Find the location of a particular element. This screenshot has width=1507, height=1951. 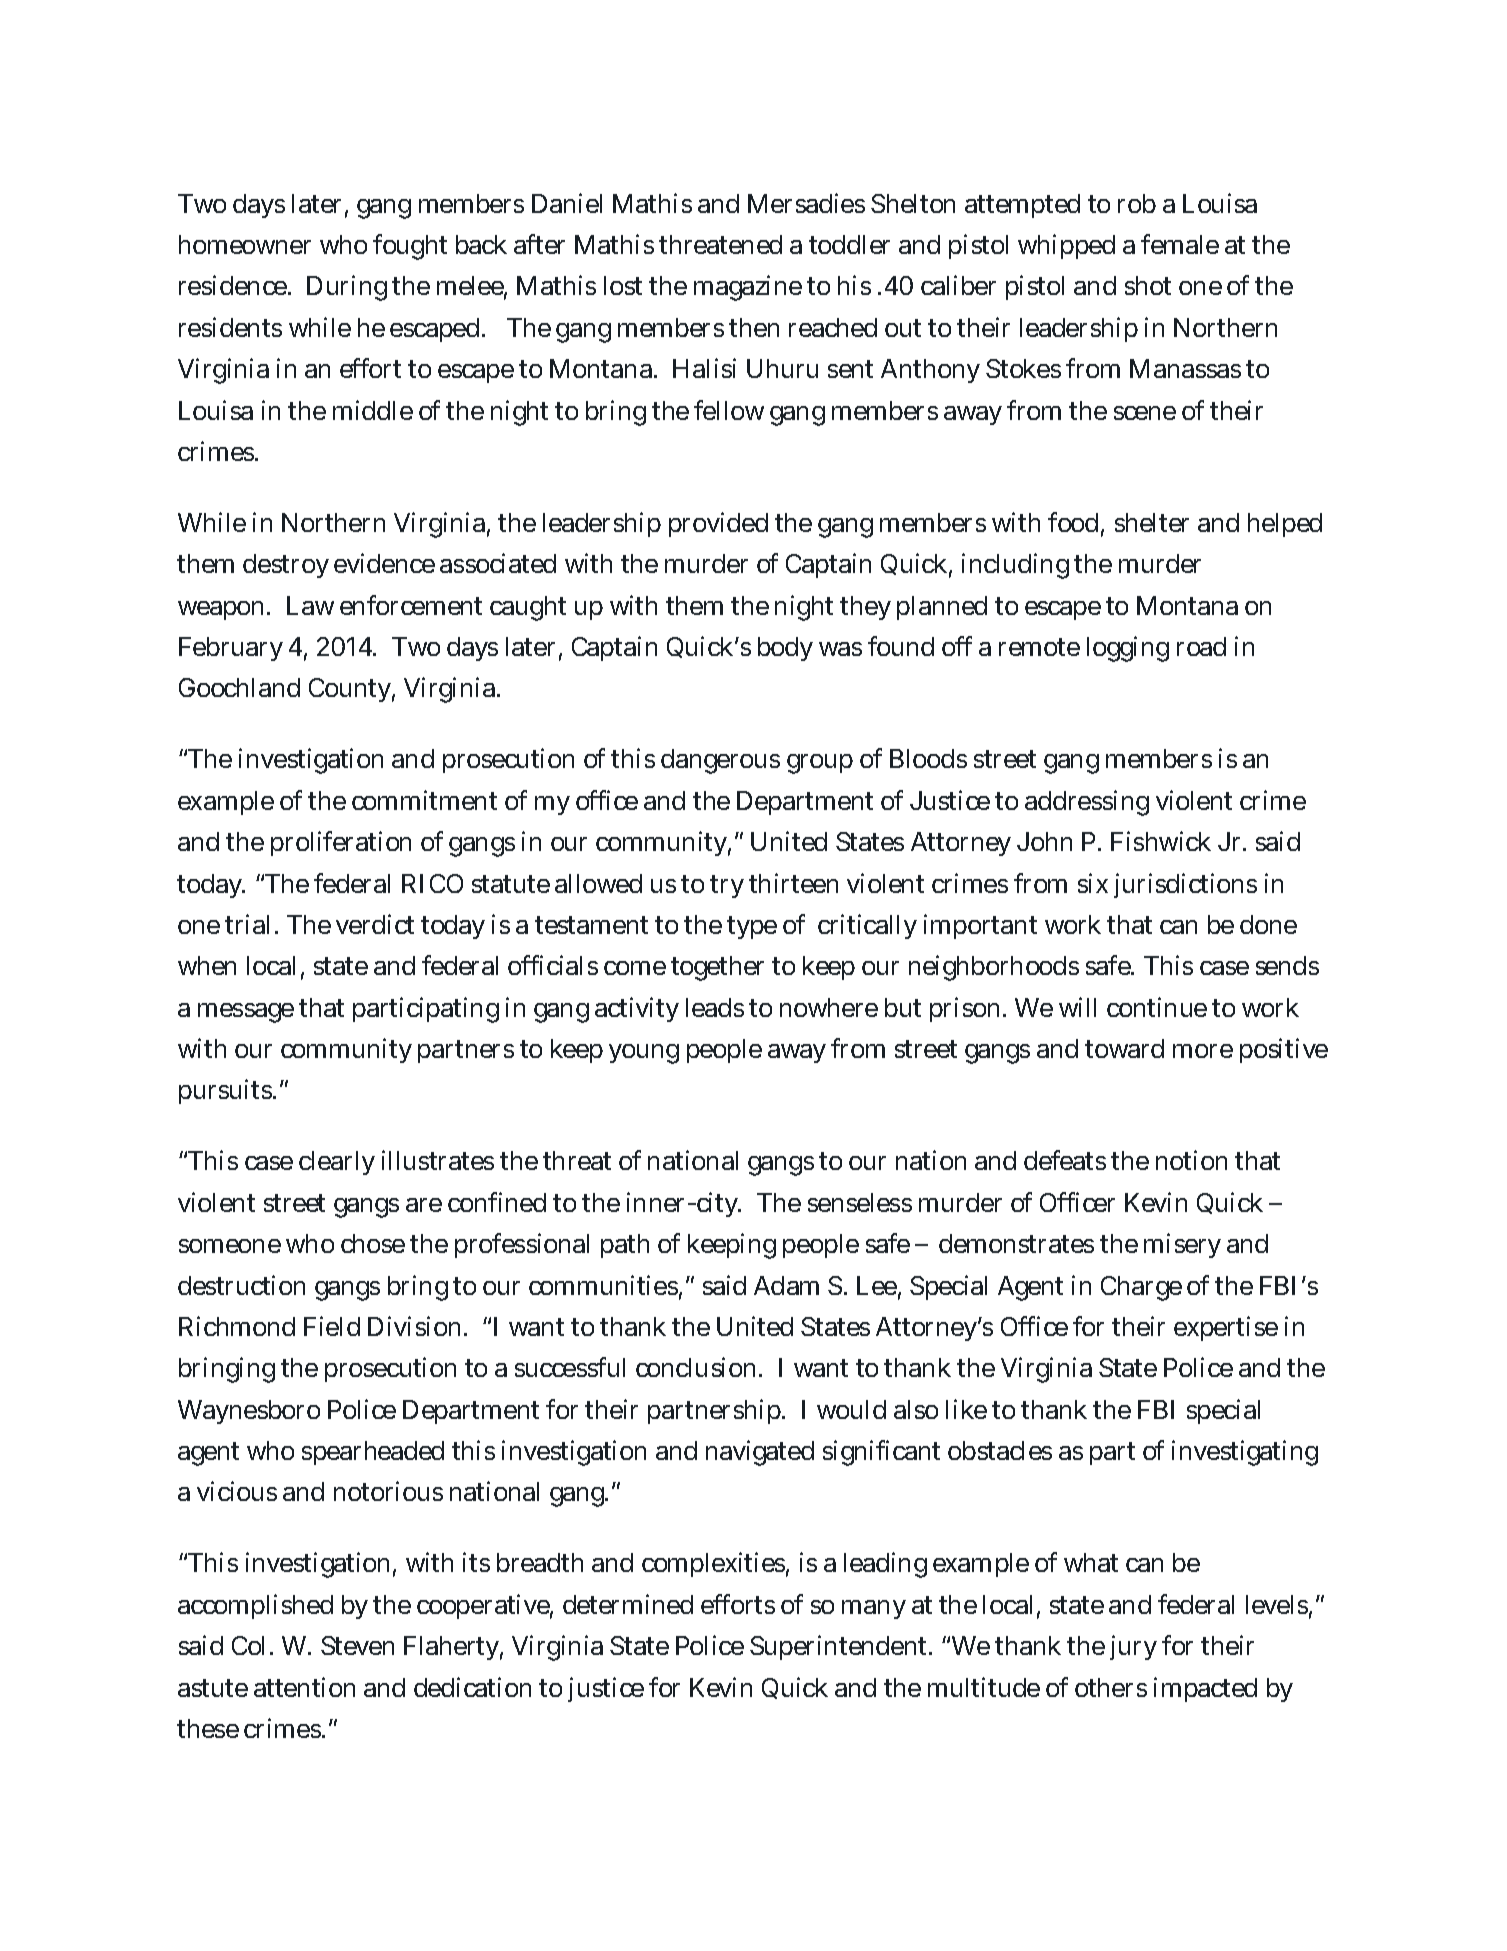

body is located at coordinates (785, 649).
